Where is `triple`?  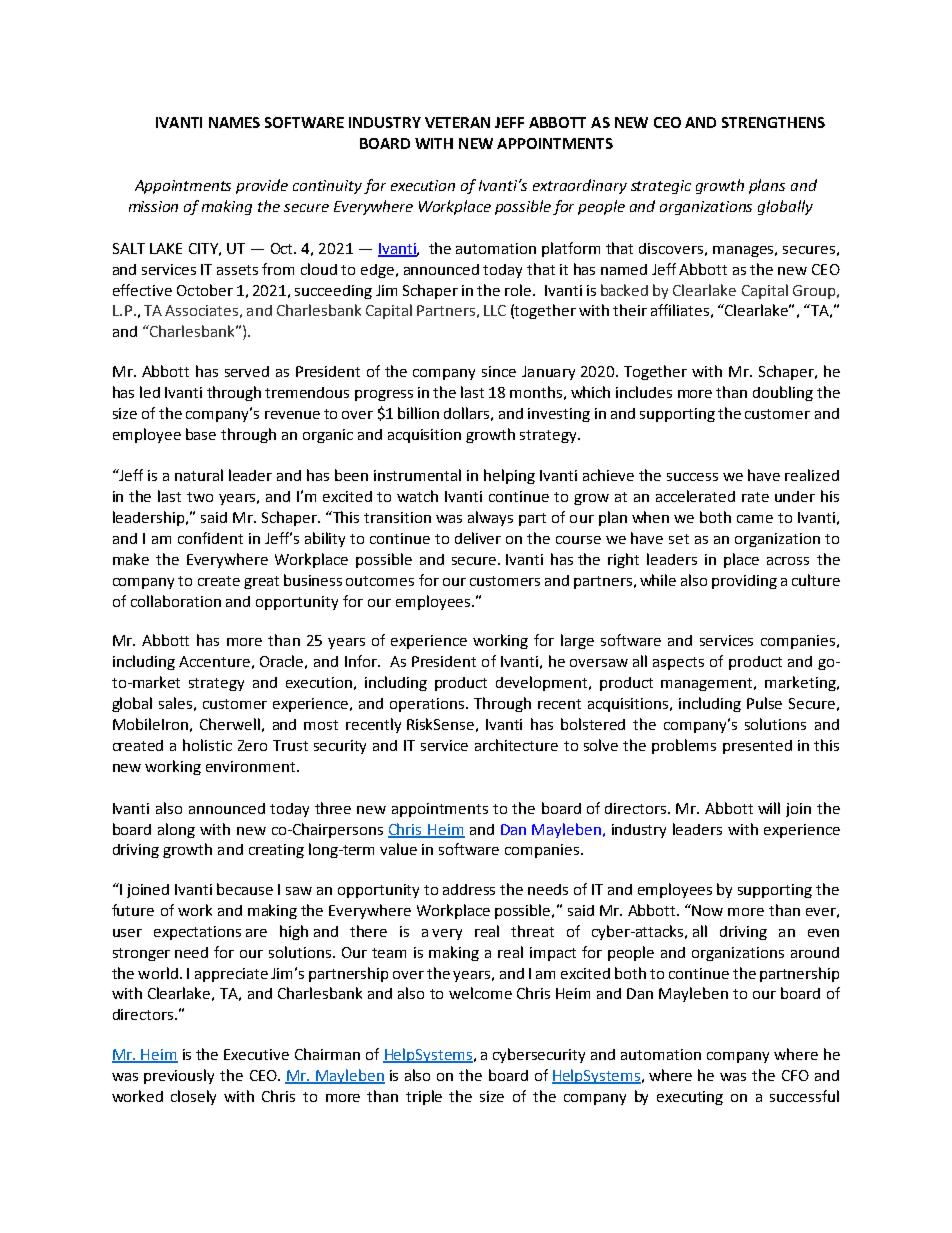 triple is located at coordinates (424, 1097).
